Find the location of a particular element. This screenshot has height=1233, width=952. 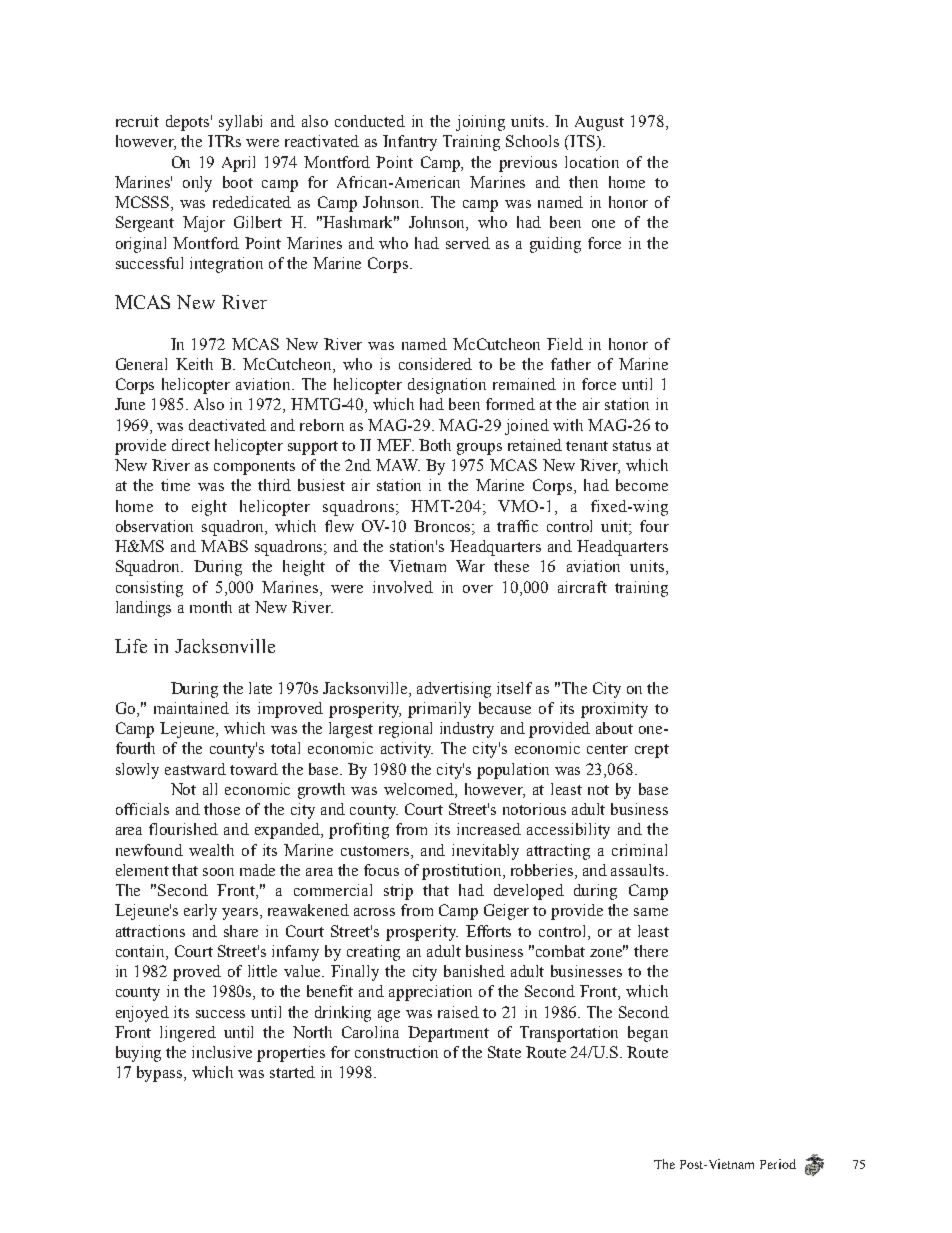

criminal is located at coordinates (639, 850).
